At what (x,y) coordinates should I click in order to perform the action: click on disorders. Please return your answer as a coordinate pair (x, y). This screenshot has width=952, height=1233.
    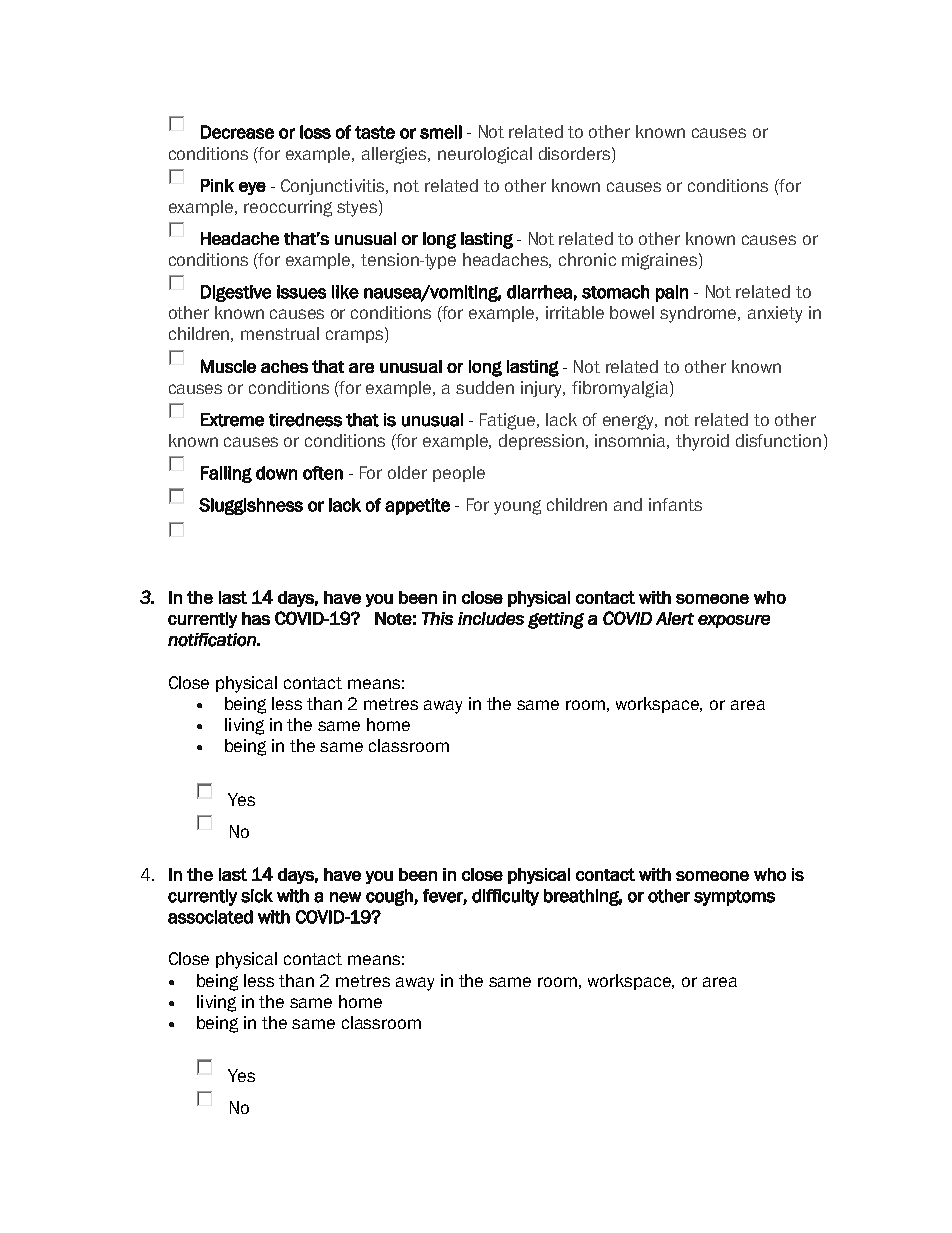
    Looking at the image, I should click on (576, 153).
